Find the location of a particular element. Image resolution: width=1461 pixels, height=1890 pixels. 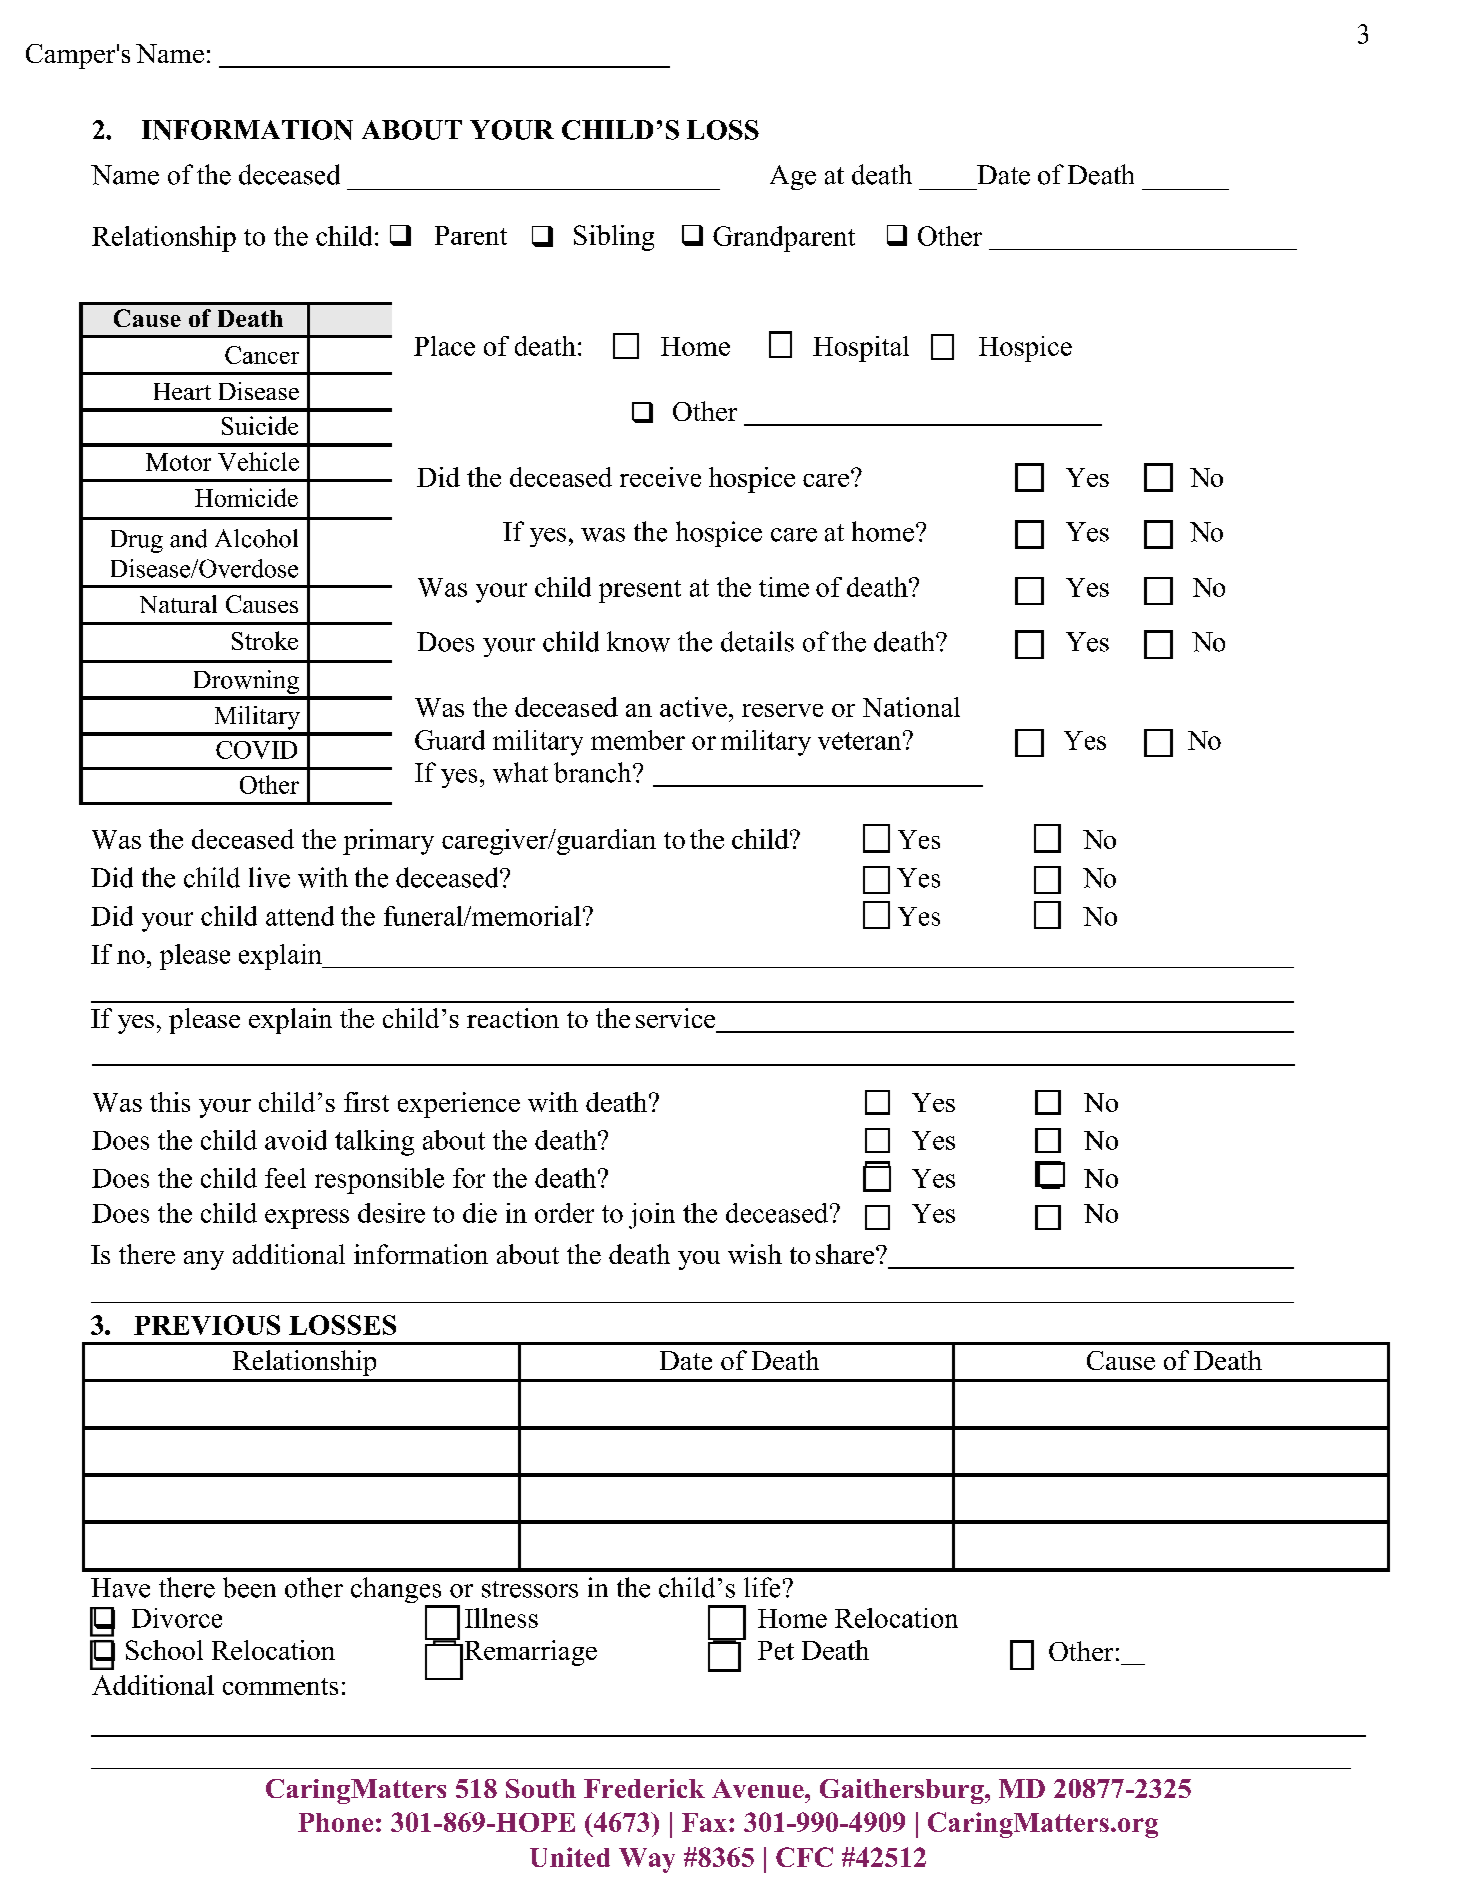

stressors is located at coordinates (530, 1589).
